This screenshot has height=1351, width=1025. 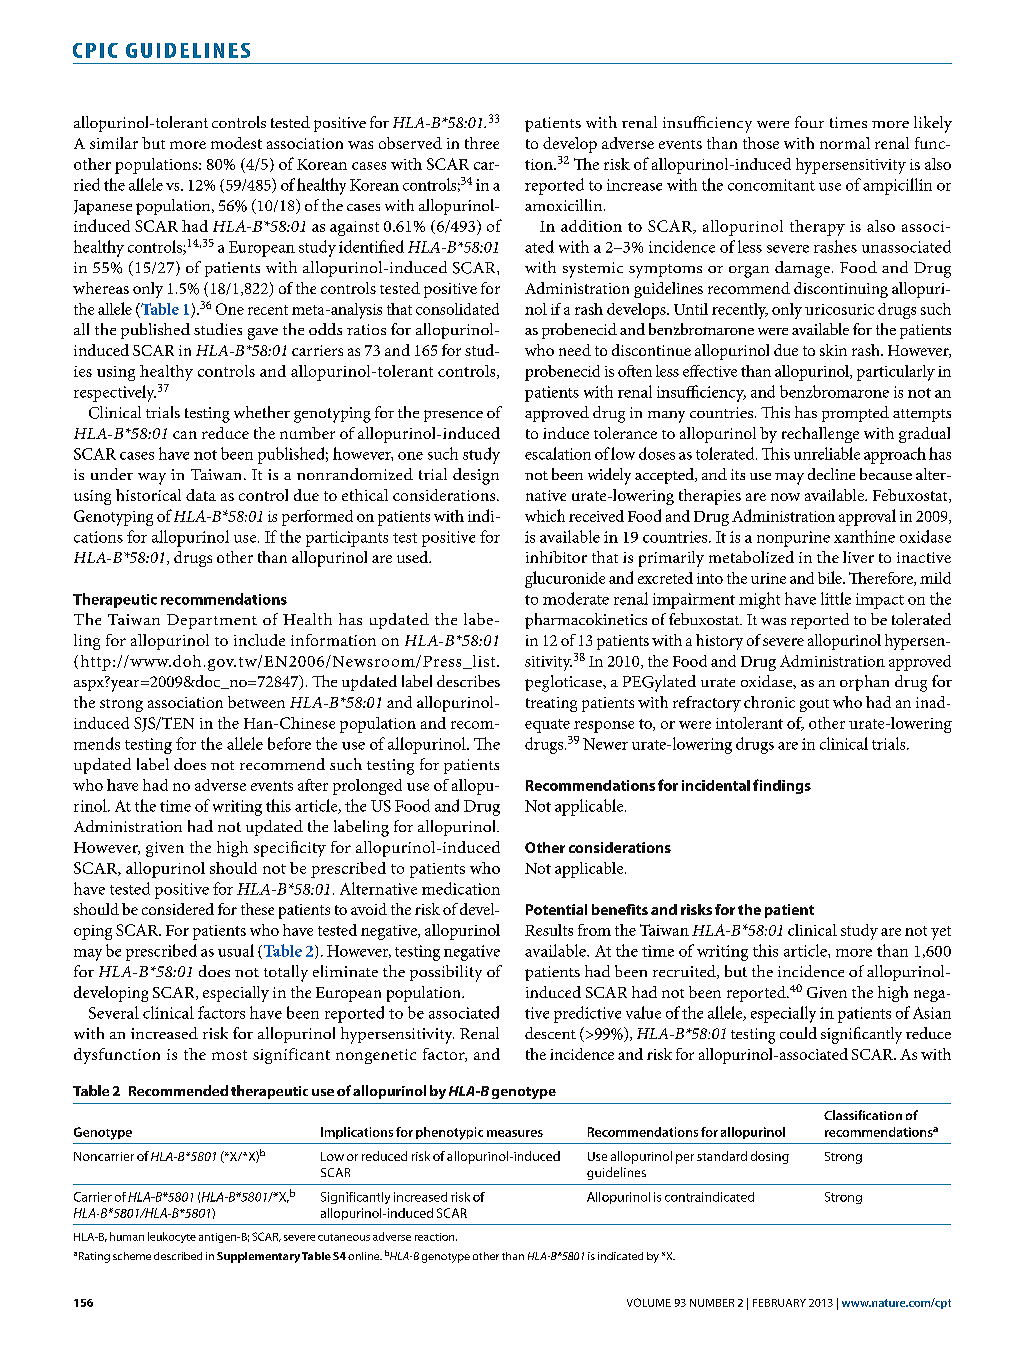 What do you see at coordinates (178, 1256) in the screenshot?
I see `described` at bounding box center [178, 1256].
